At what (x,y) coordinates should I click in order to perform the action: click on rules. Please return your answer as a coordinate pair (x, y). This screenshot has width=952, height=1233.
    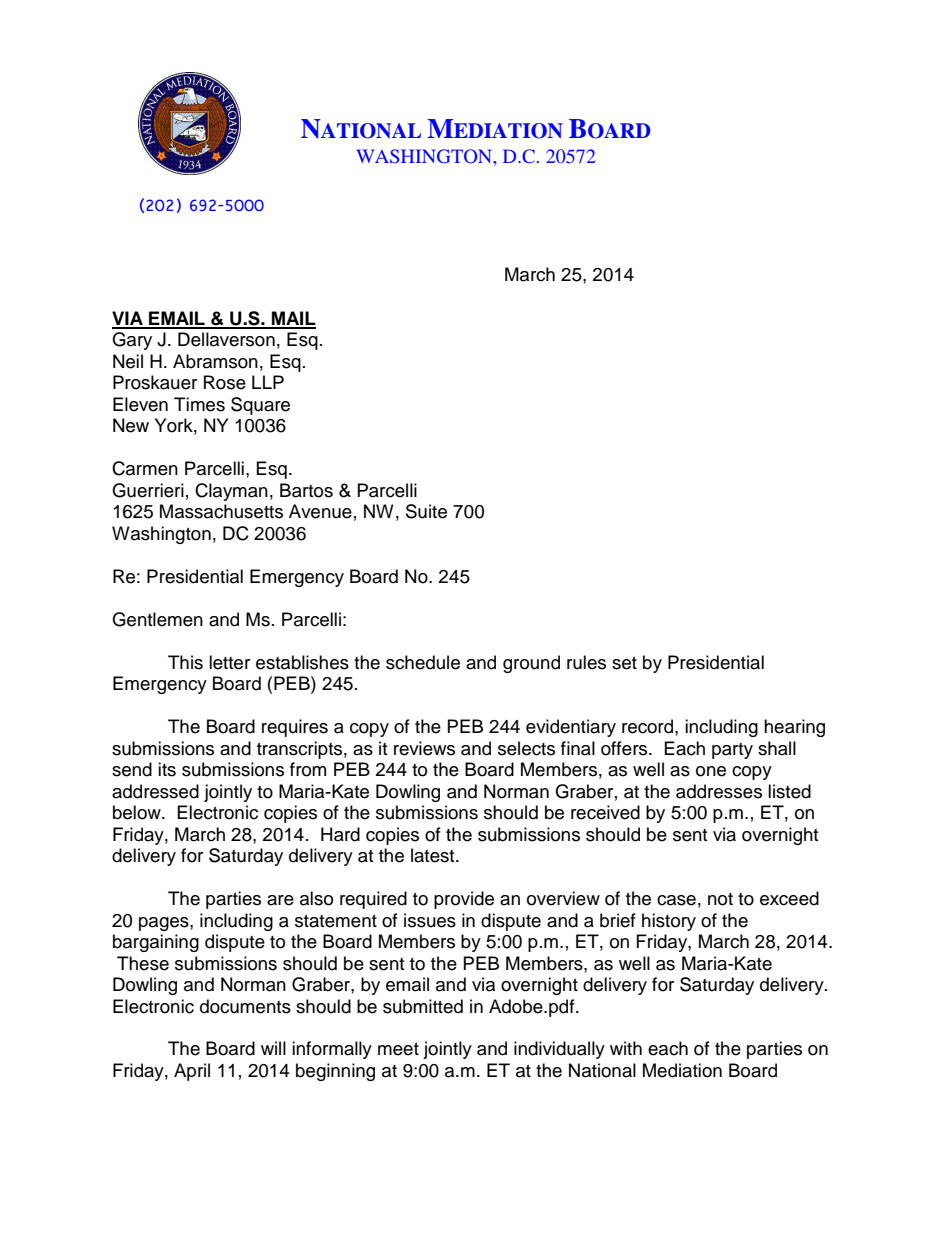
    Looking at the image, I should click on (586, 662).
